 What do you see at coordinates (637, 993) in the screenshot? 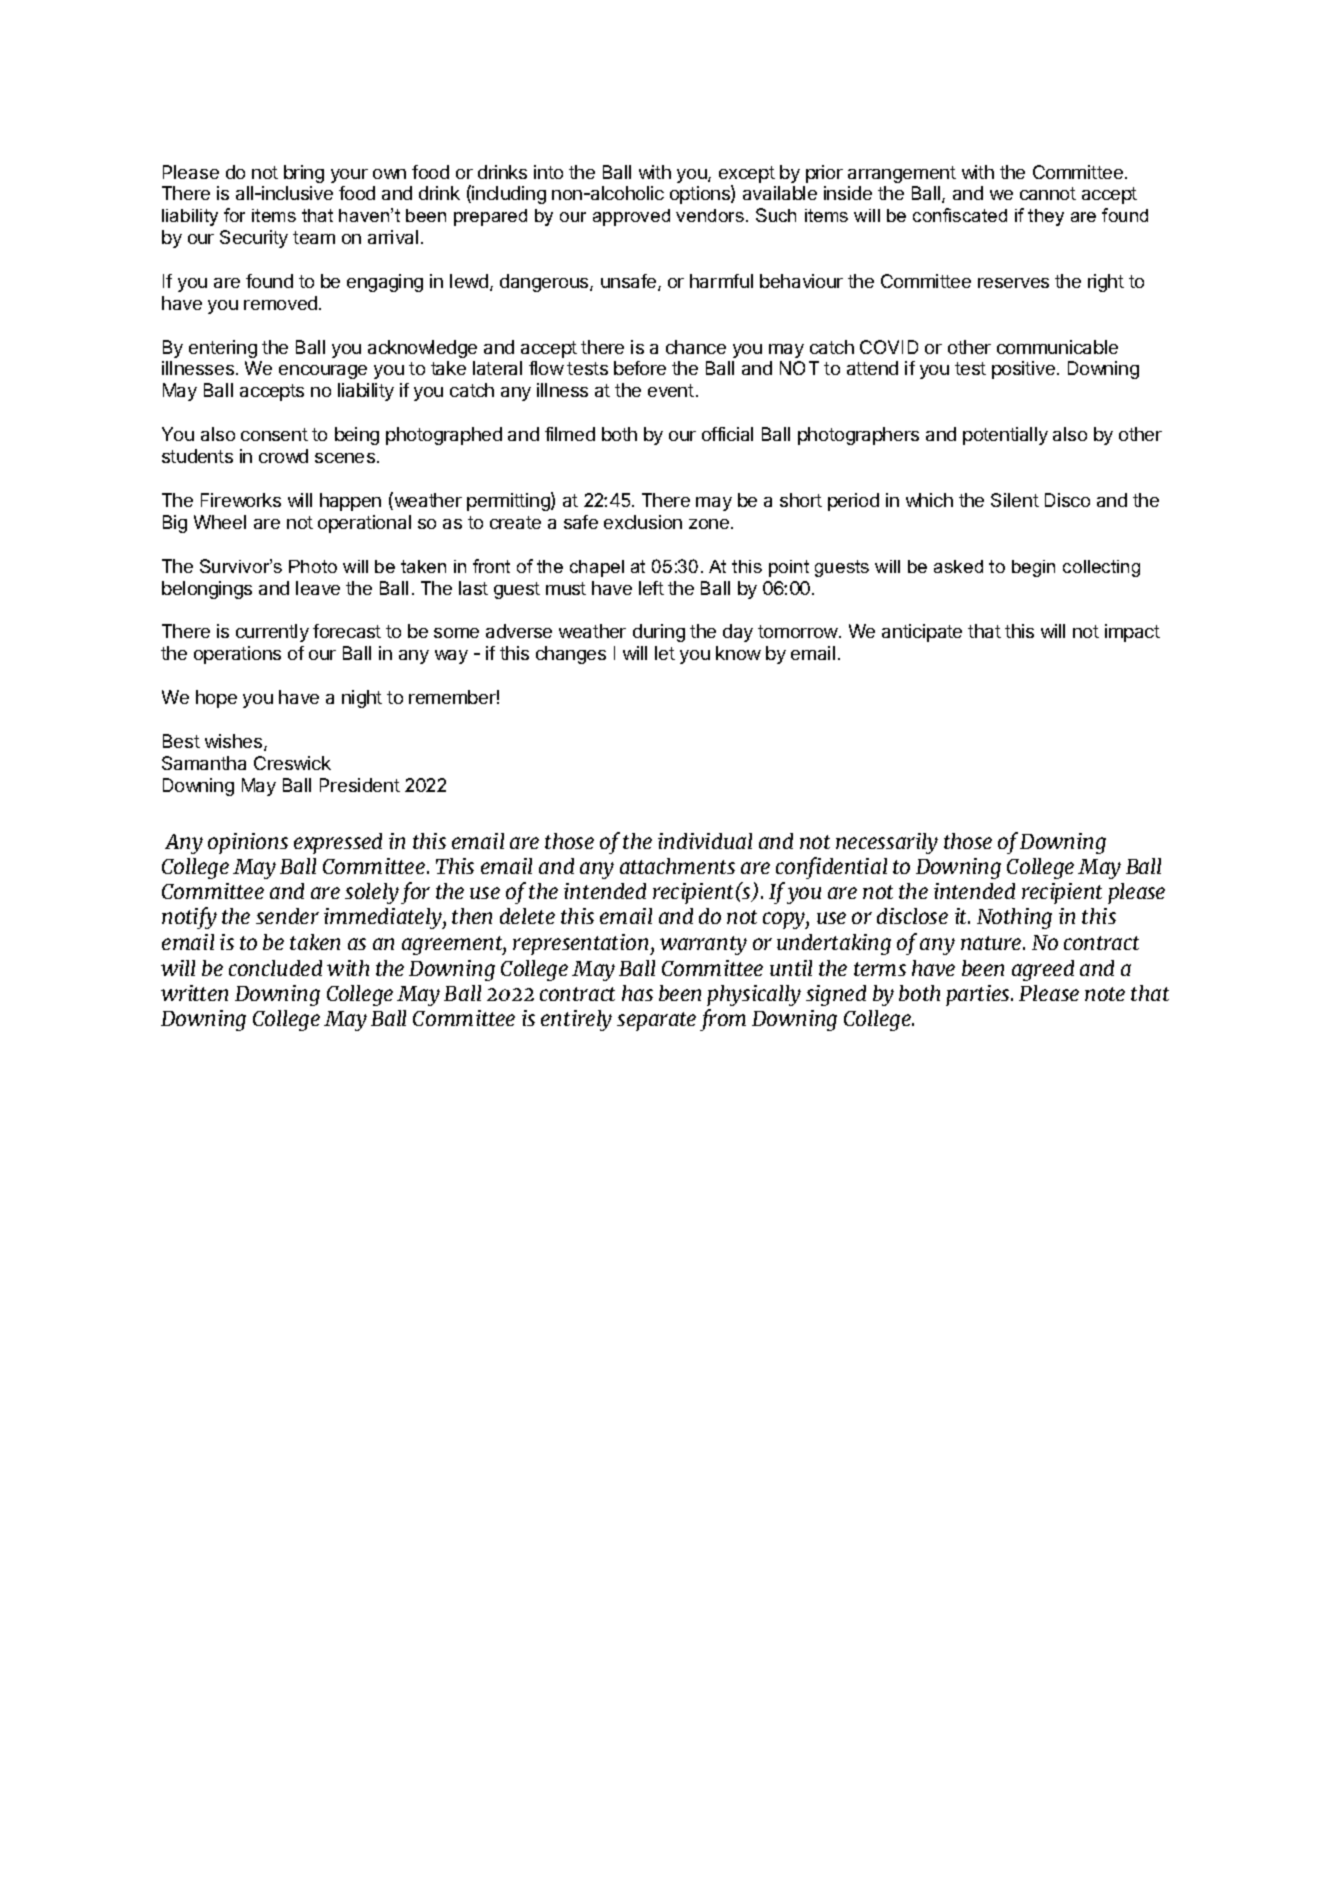
I see `has` at bounding box center [637, 993].
